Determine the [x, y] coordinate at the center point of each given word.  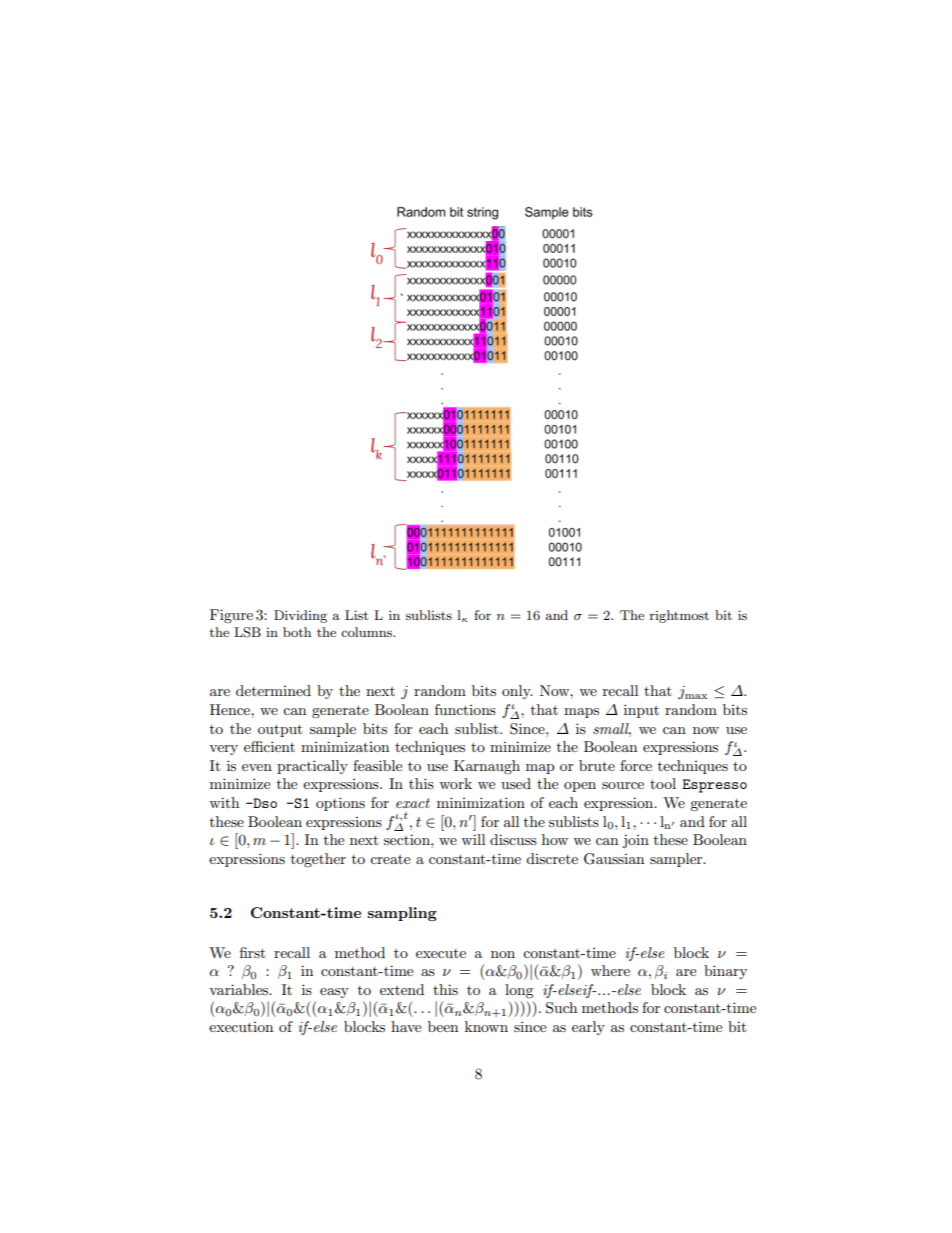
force [636, 765]
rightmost [679, 616]
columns [367, 632]
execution [241, 1027]
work [455, 783]
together [318, 860]
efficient [269, 746]
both [297, 632]
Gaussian [614, 859]
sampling [402, 914]
